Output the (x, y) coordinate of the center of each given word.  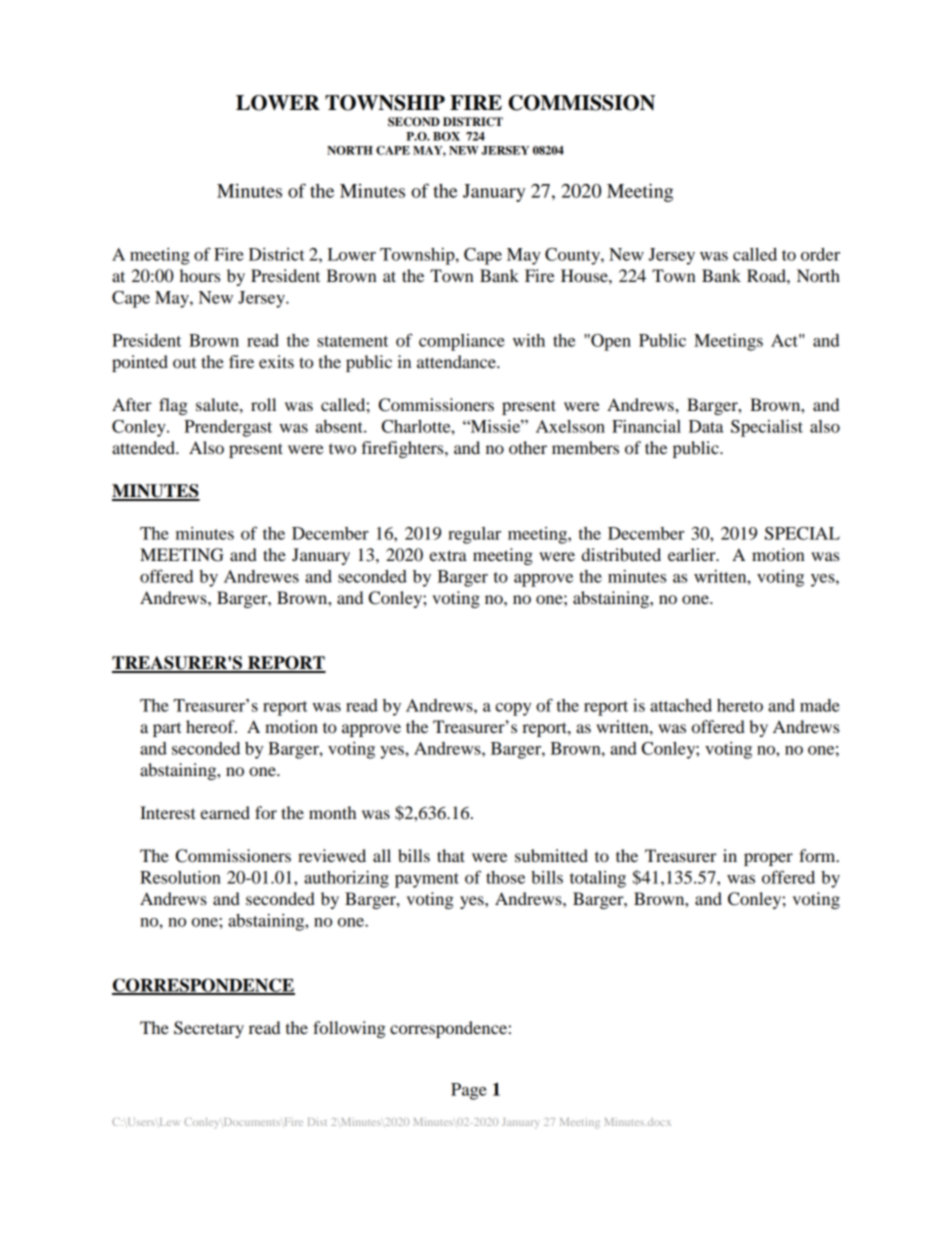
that (451, 855)
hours (200, 275)
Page (469, 1091)
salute (218, 404)
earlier (693, 554)
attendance (457, 361)
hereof (211, 726)
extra (448, 555)
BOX (446, 136)
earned (225, 812)
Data (706, 426)
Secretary (209, 1029)
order (820, 254)
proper (768, 859)
